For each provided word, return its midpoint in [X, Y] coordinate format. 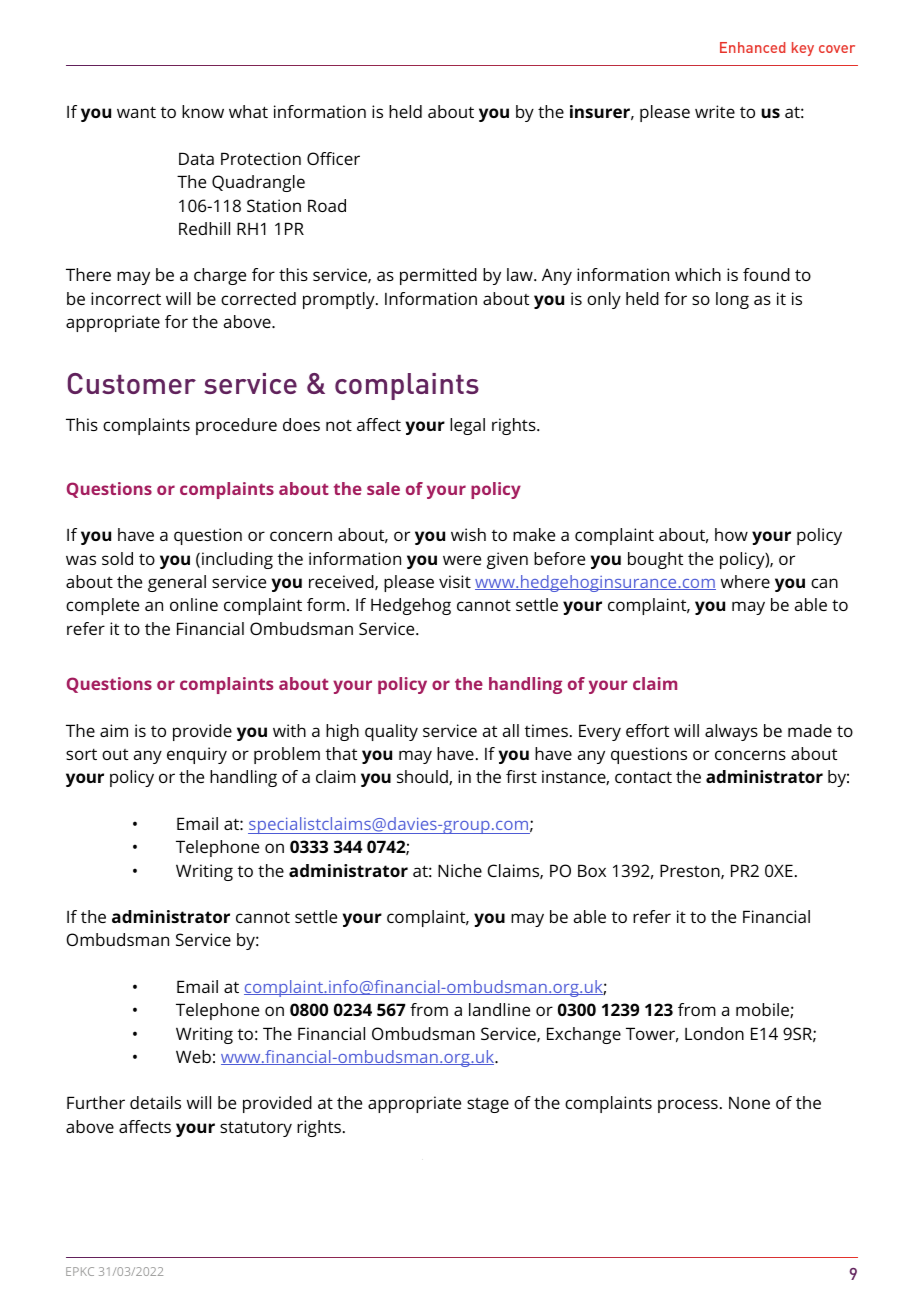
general [177, 583]
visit [455, 581]
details [155, 1102]
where [745, 581]
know [203, 111]
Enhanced [752, 47]
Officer [333, 158]
